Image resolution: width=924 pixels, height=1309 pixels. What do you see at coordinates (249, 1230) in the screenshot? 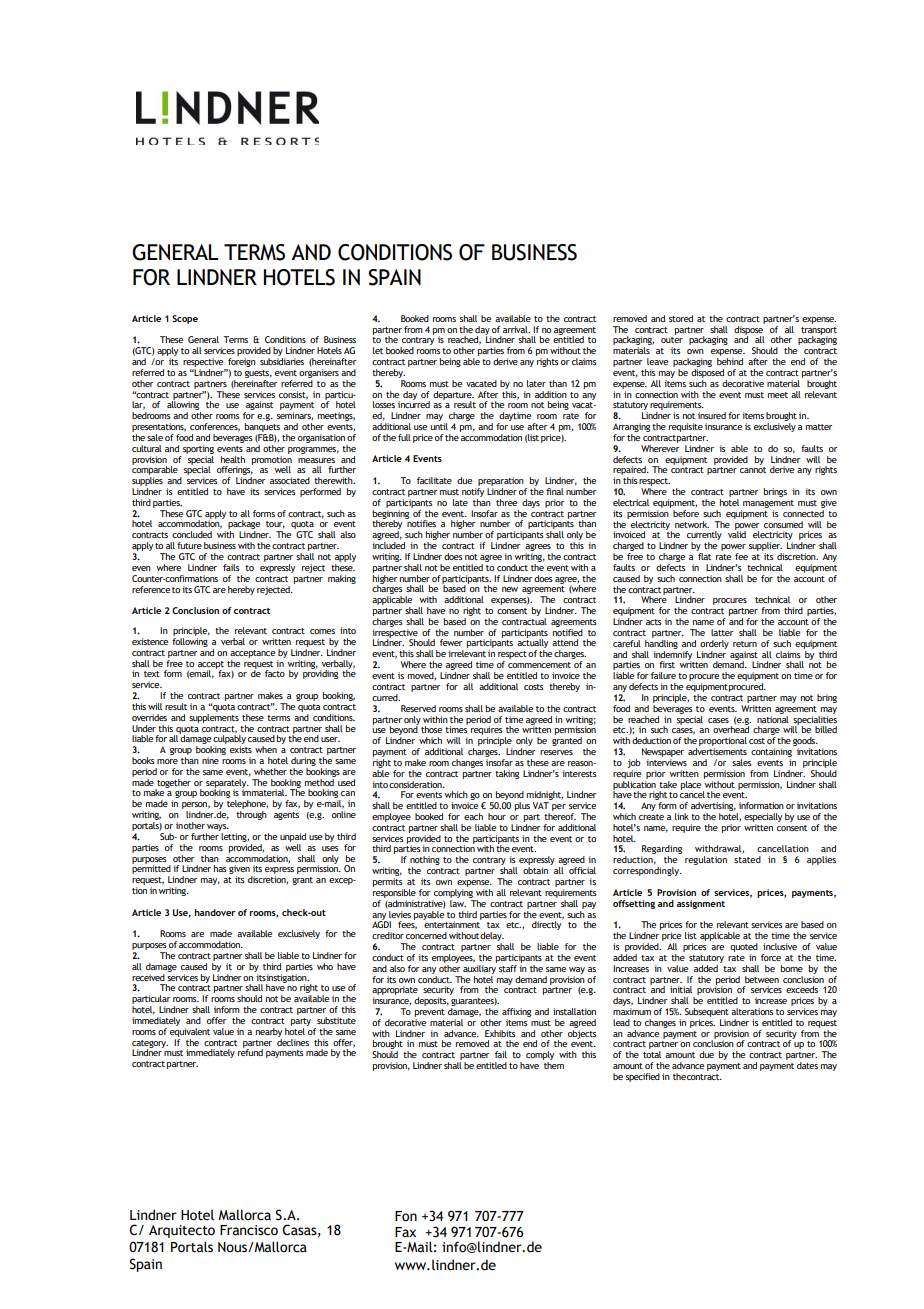
I see `Francisco` at bounding box center [249, 1230].
